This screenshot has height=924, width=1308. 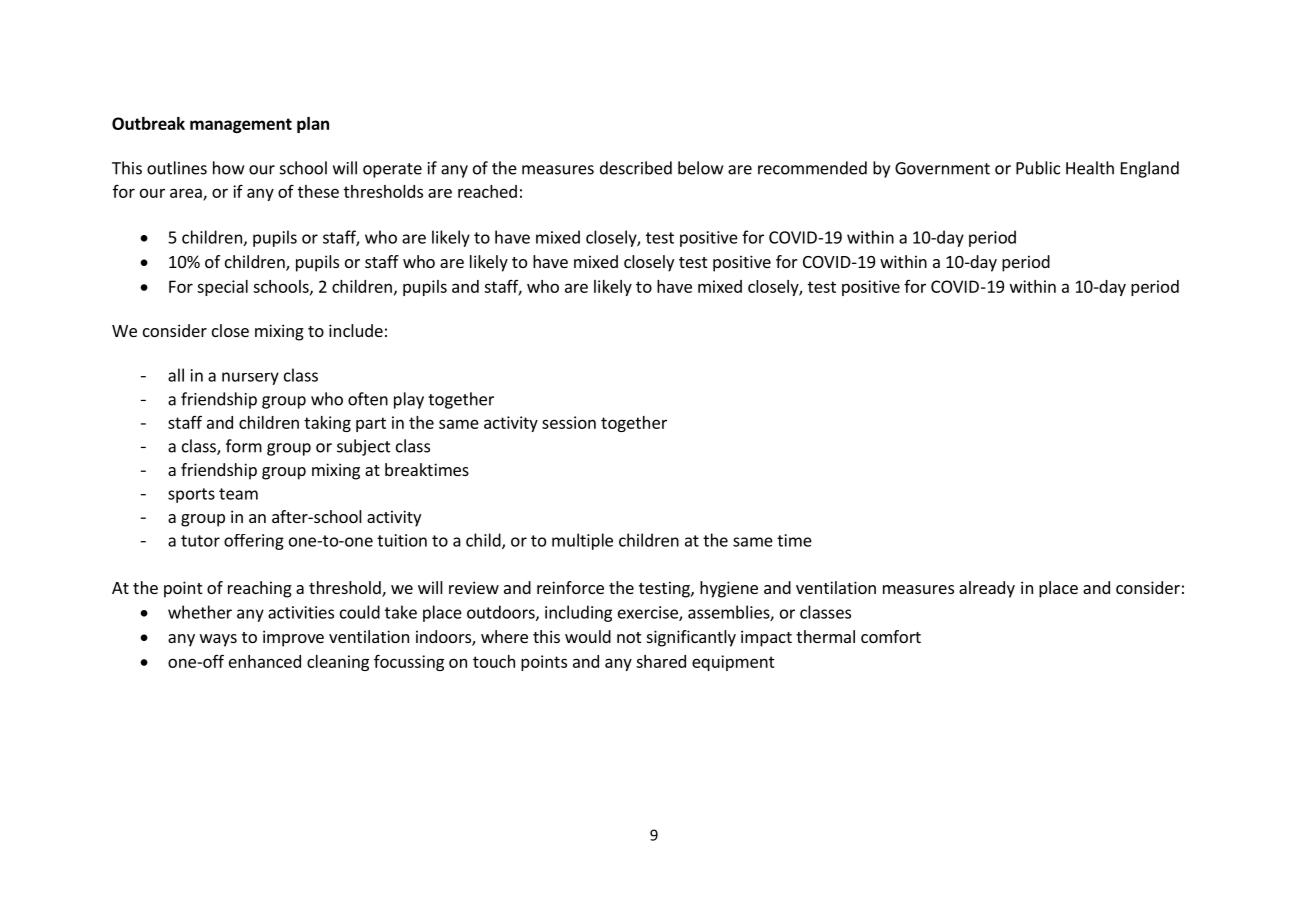 What do you see at coordinates (222, 288) in the screenshot?
I see `special` at bounding box center [222, 288].
